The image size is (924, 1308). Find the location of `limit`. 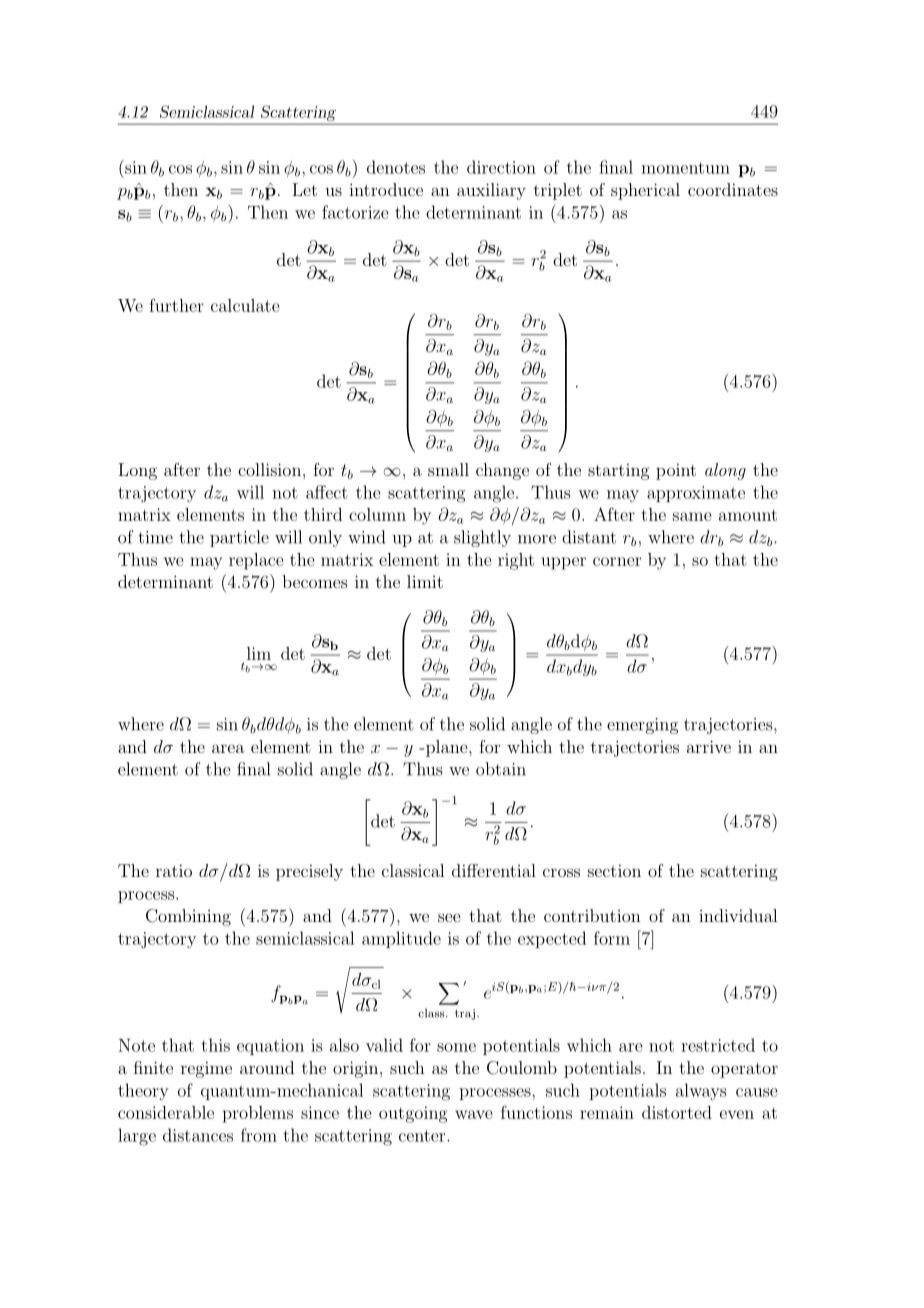

limit is located at coordinates (425, 581).
